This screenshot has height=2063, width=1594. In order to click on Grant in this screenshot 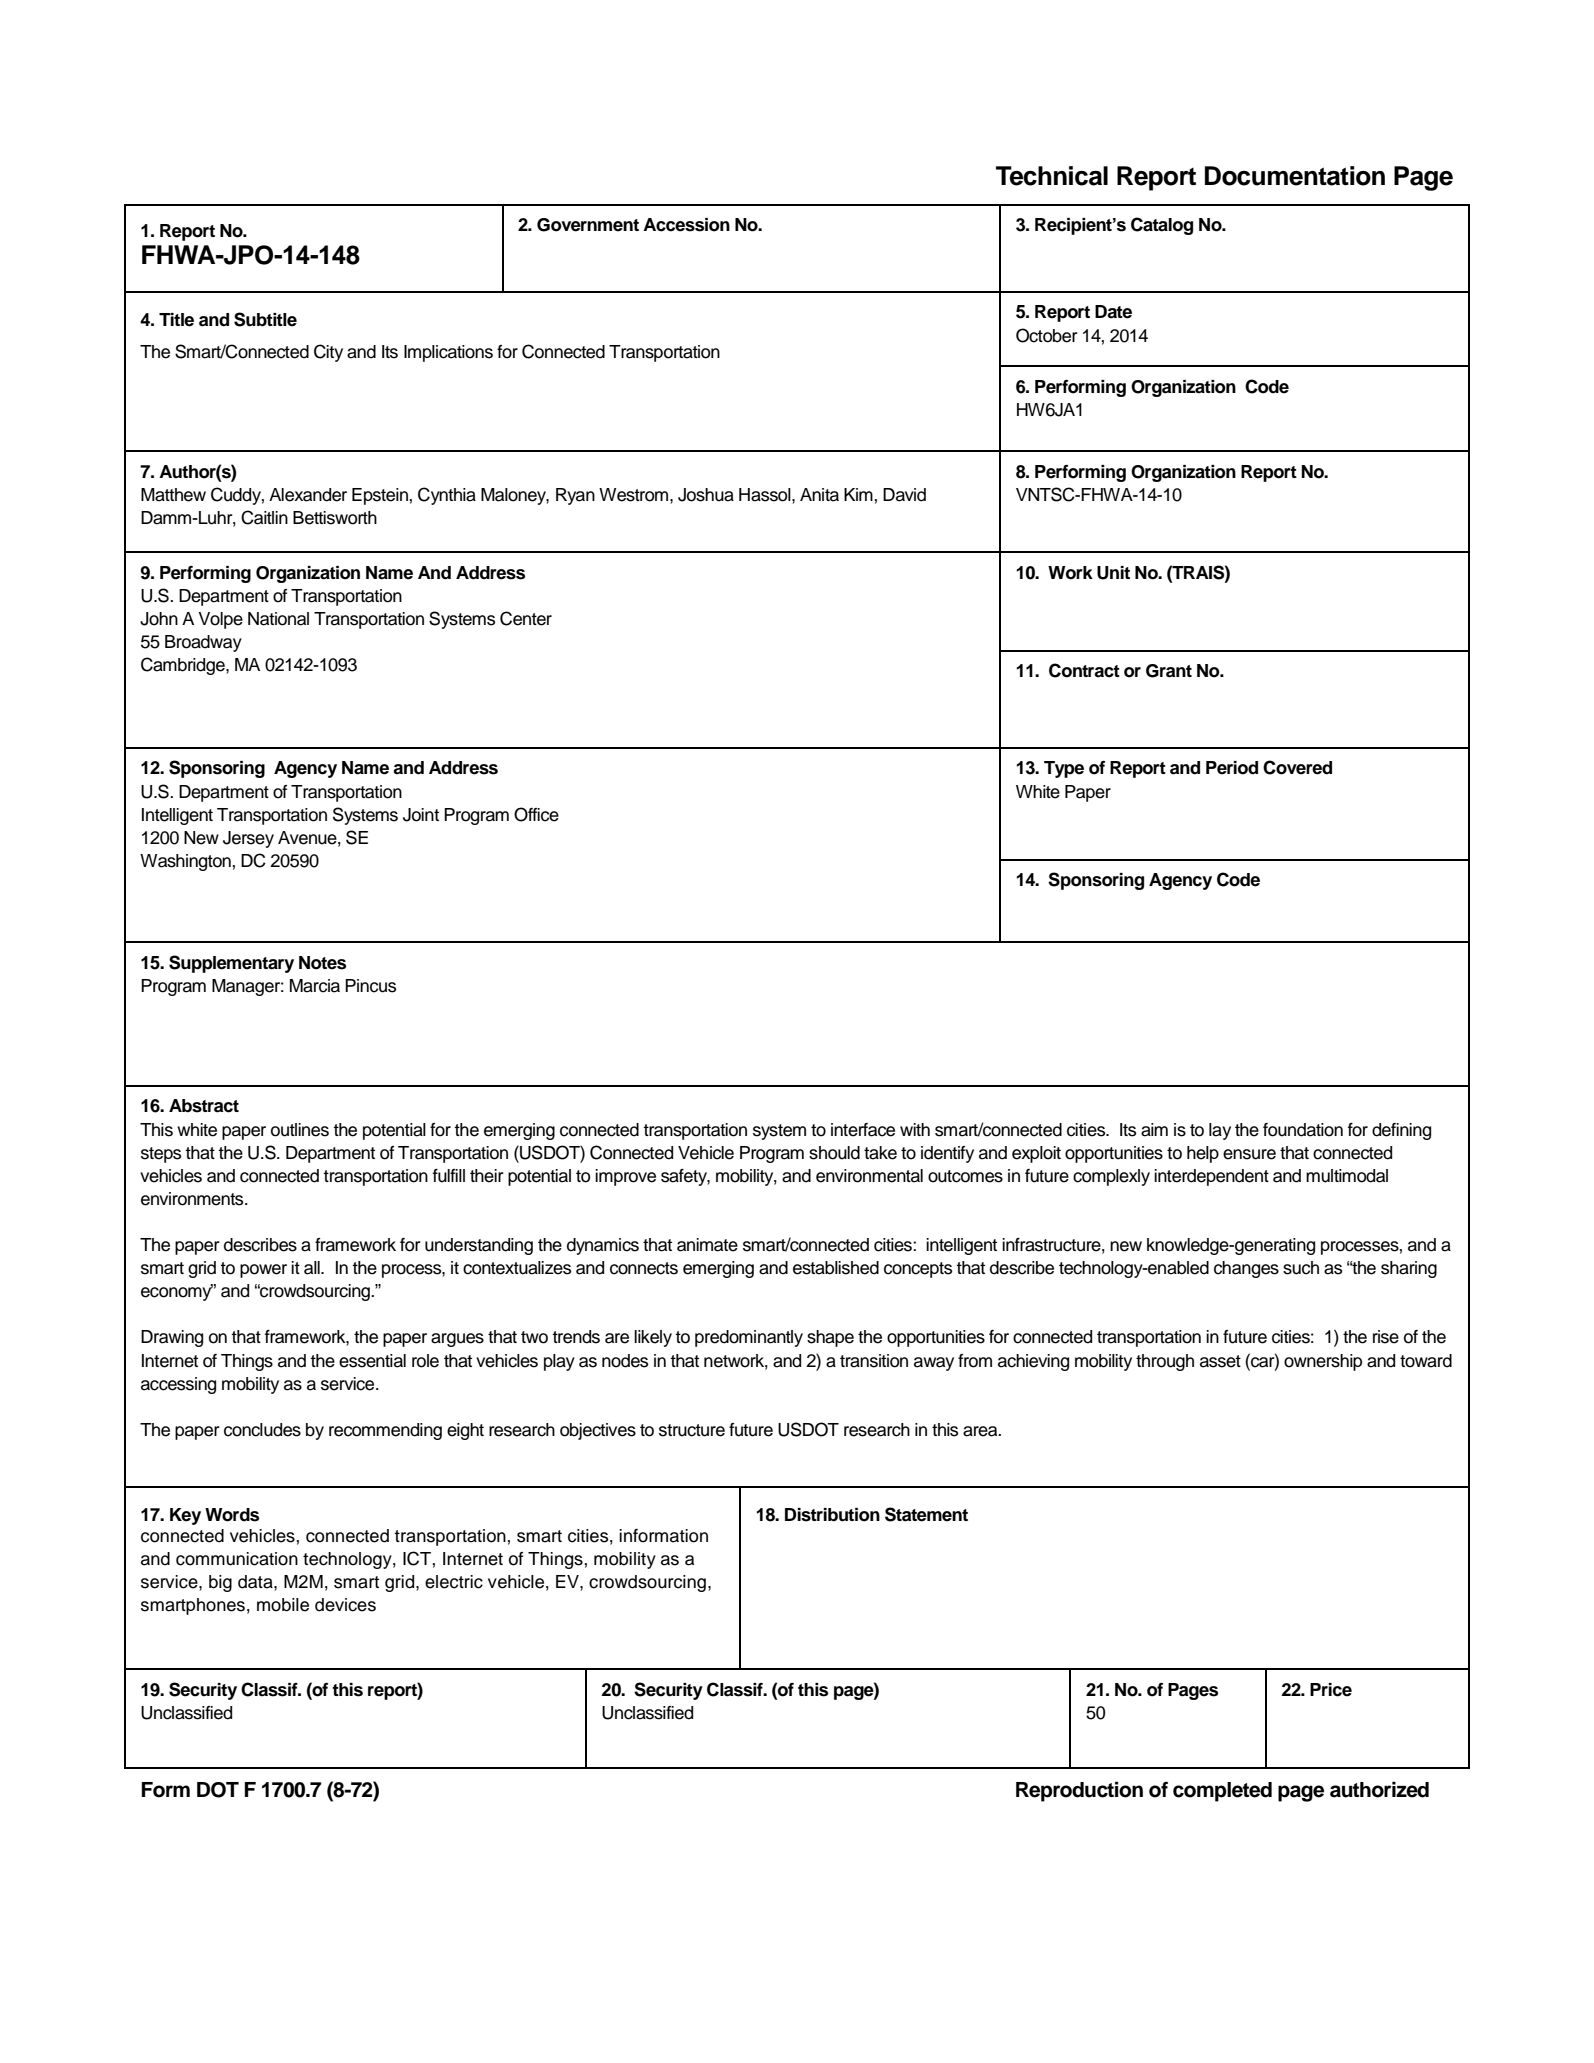, I will do `click(1169, 671)`.
